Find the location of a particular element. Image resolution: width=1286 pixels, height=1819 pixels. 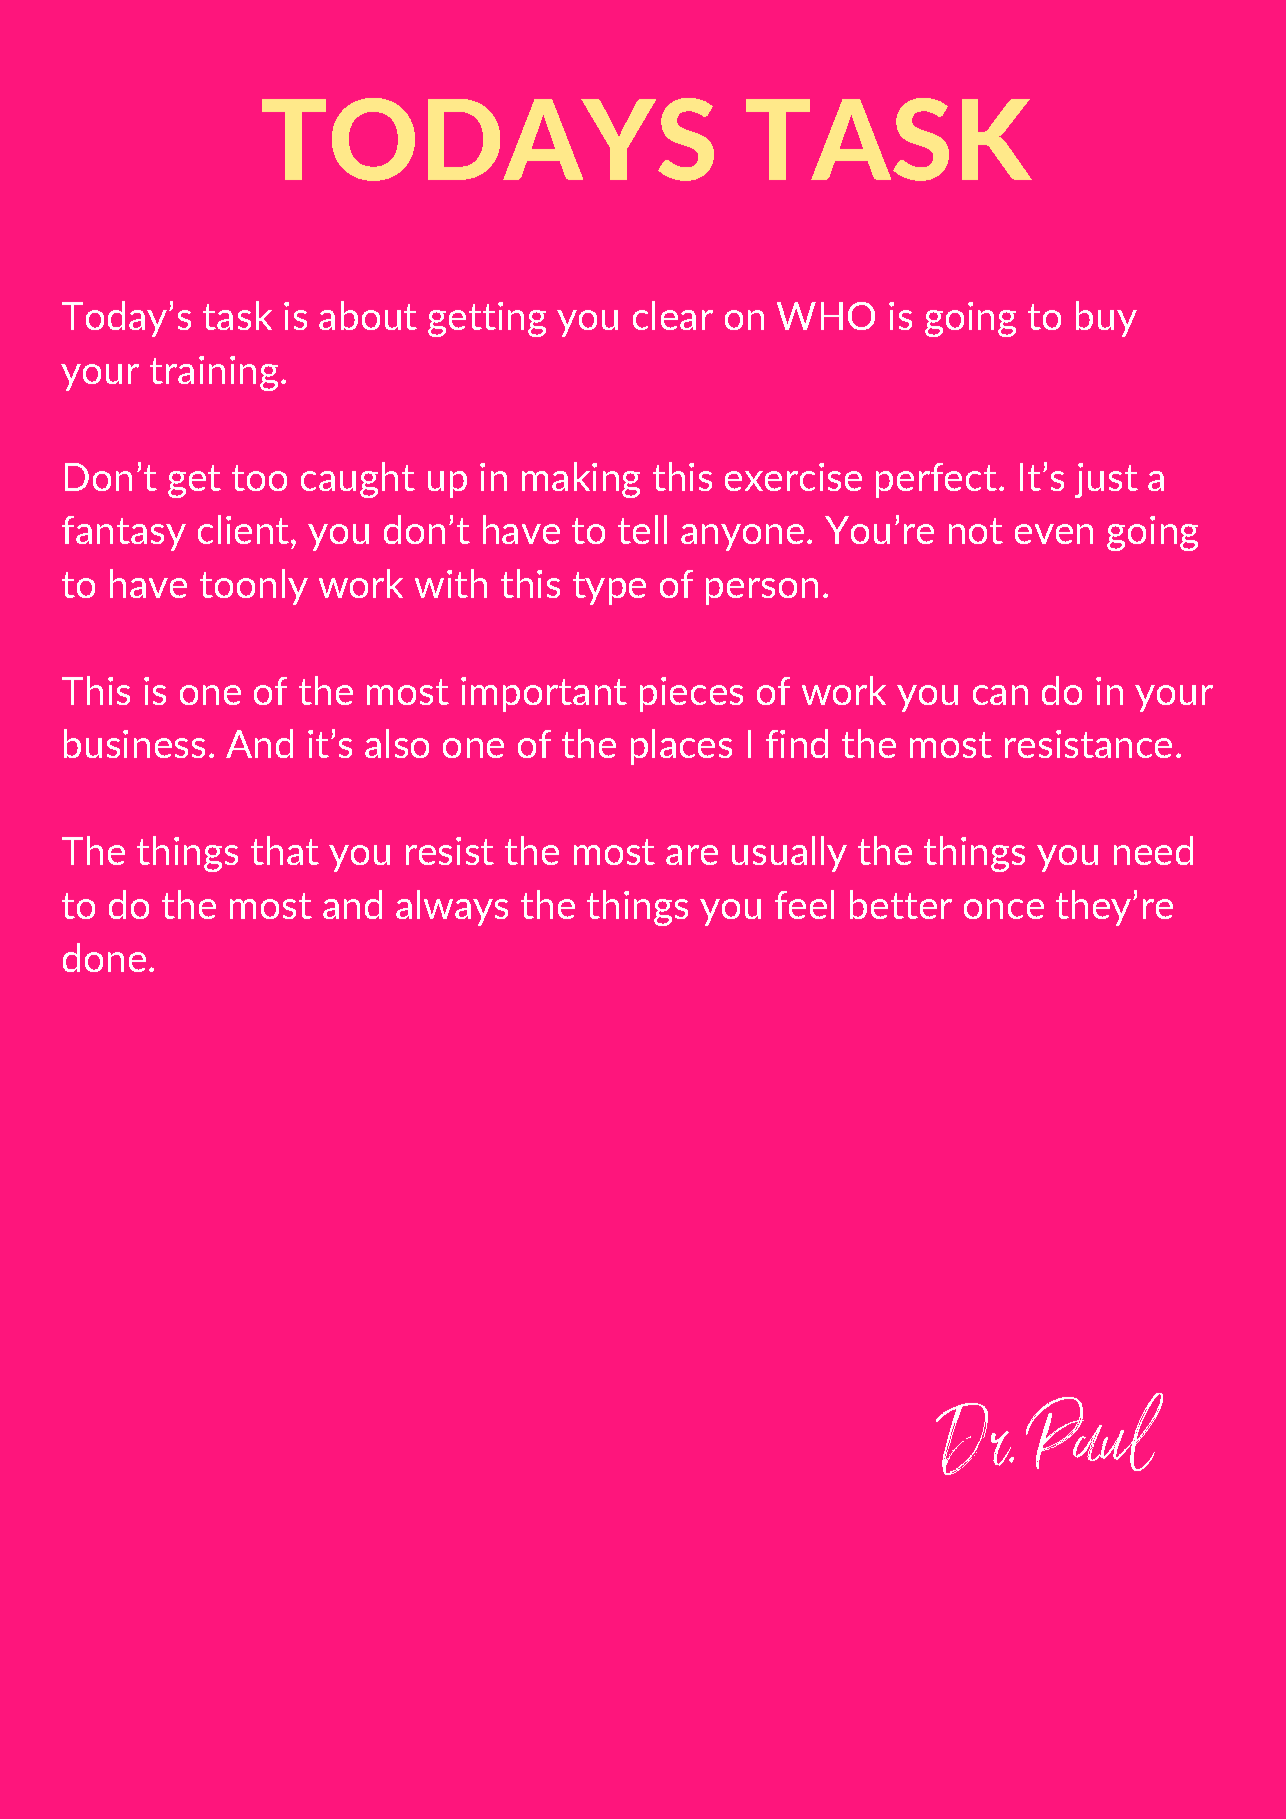

Paul is located at coordinates (1094, 1432).
